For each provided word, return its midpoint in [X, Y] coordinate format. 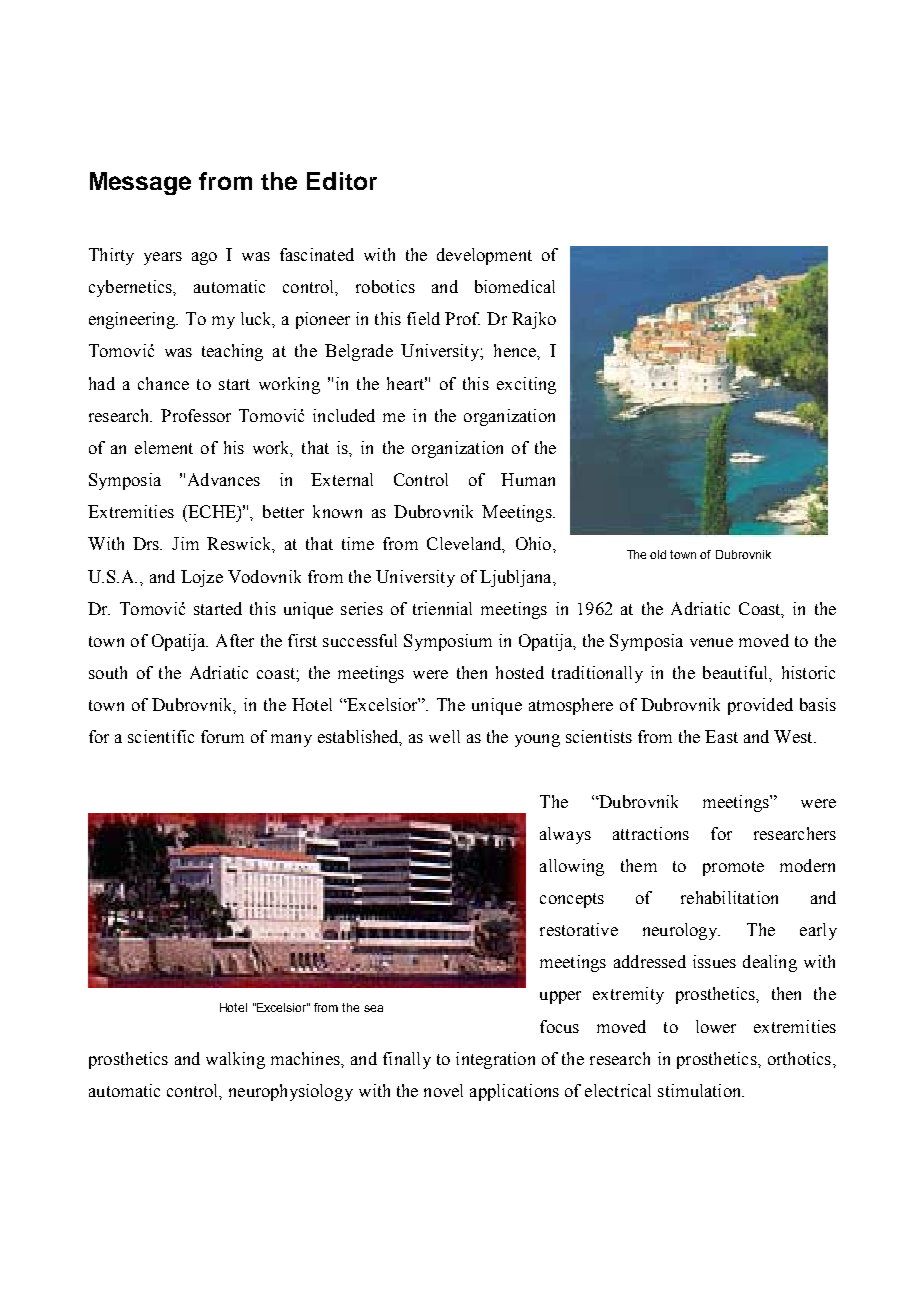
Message [140, 183]
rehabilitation [729, 897]
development [484, 256]
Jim [185, 543]
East [721, 736]
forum [222, 736]
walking [235, 1060]
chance [163, 383]
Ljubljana [517, 578]
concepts [572, 900]
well [444, 736]
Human [528, 479]
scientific [161, 736]
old [658, 554]
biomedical [515, 286]
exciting [526, 385]
